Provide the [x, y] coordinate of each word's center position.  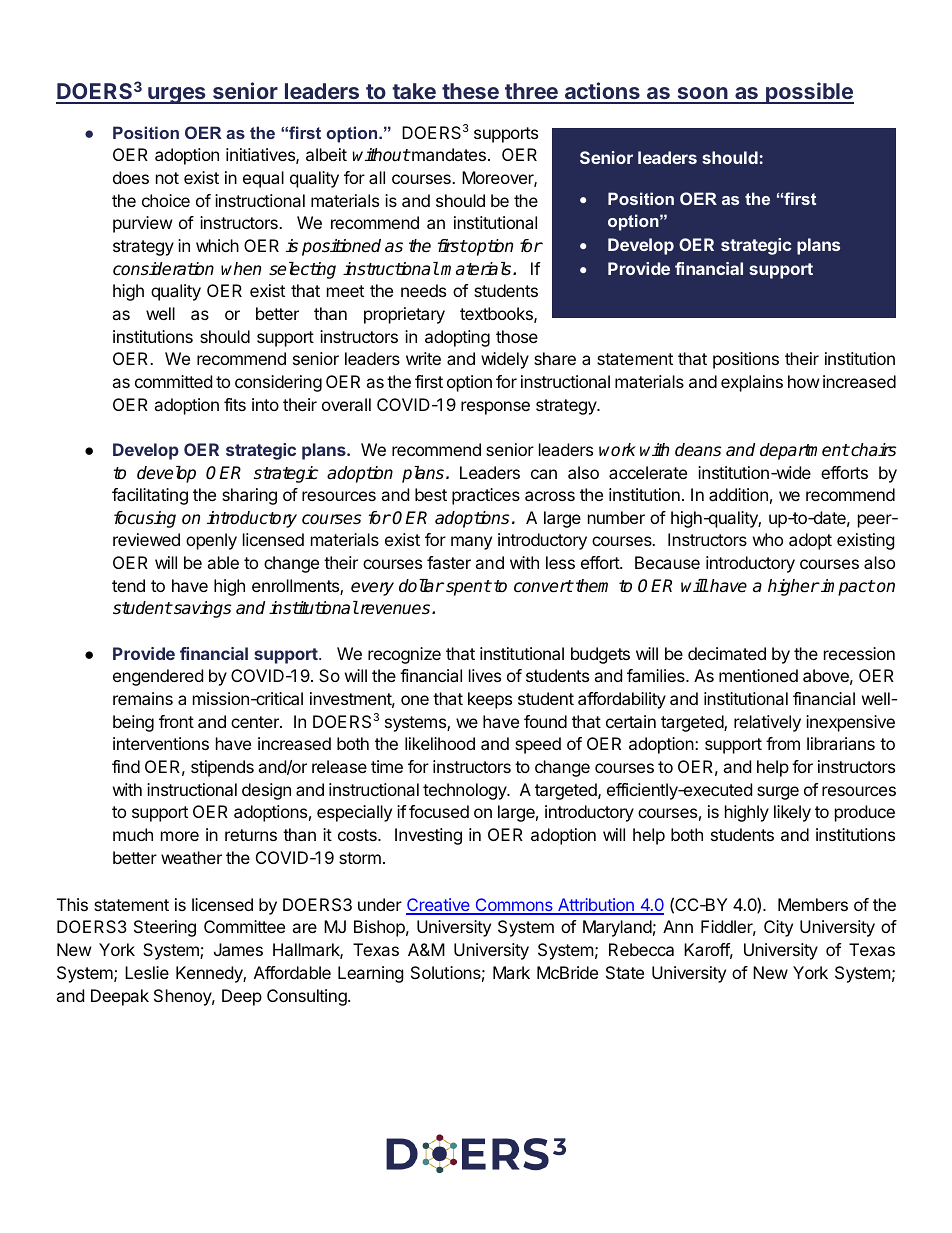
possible [809, 93]
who [768, 539]
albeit [326, 154]
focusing [145, 519]
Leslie [147, 972]
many [471, 543]
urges [177, 95]
